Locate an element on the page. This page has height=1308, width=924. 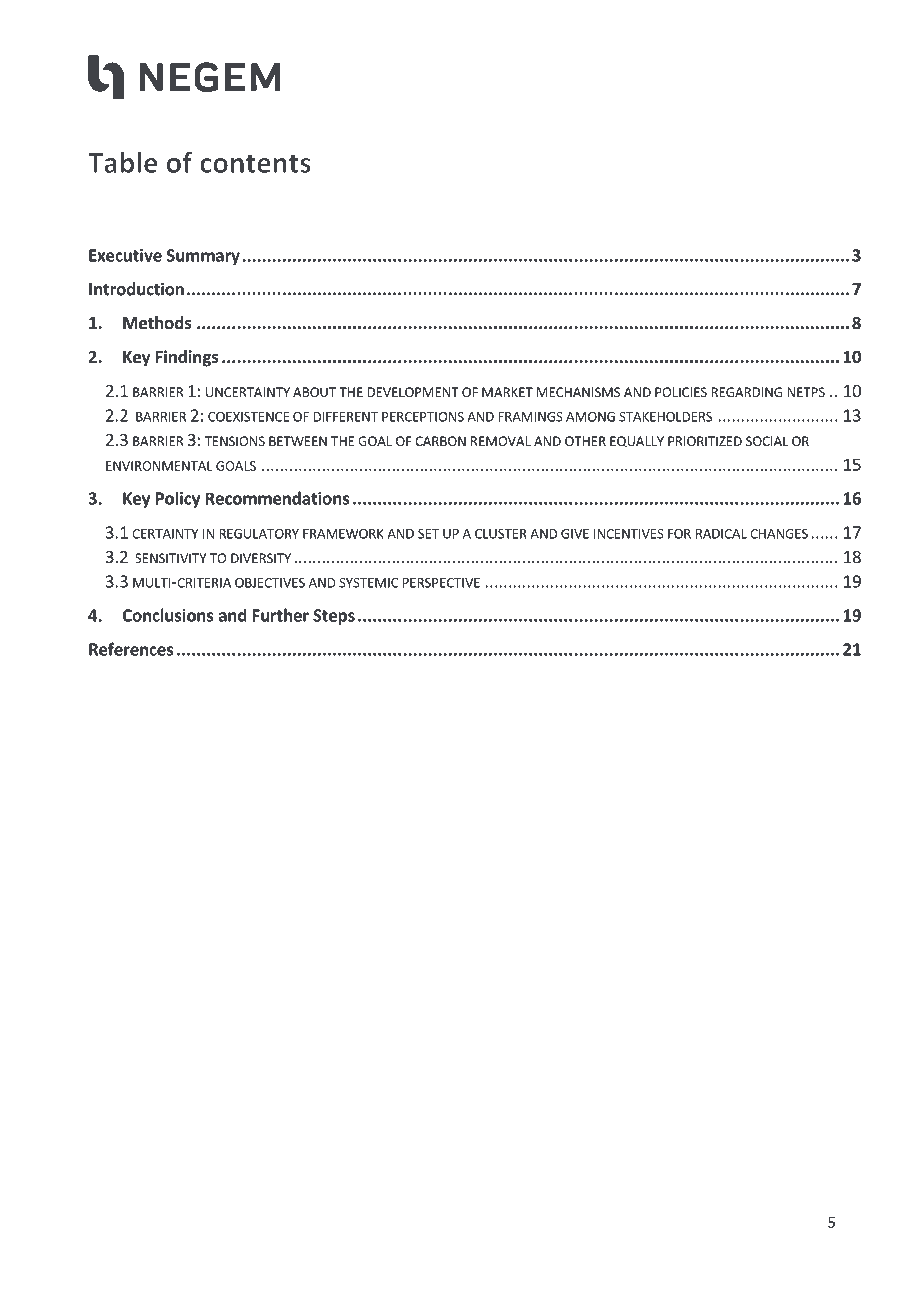
POLICIES is located at coordinates (681, 392).
